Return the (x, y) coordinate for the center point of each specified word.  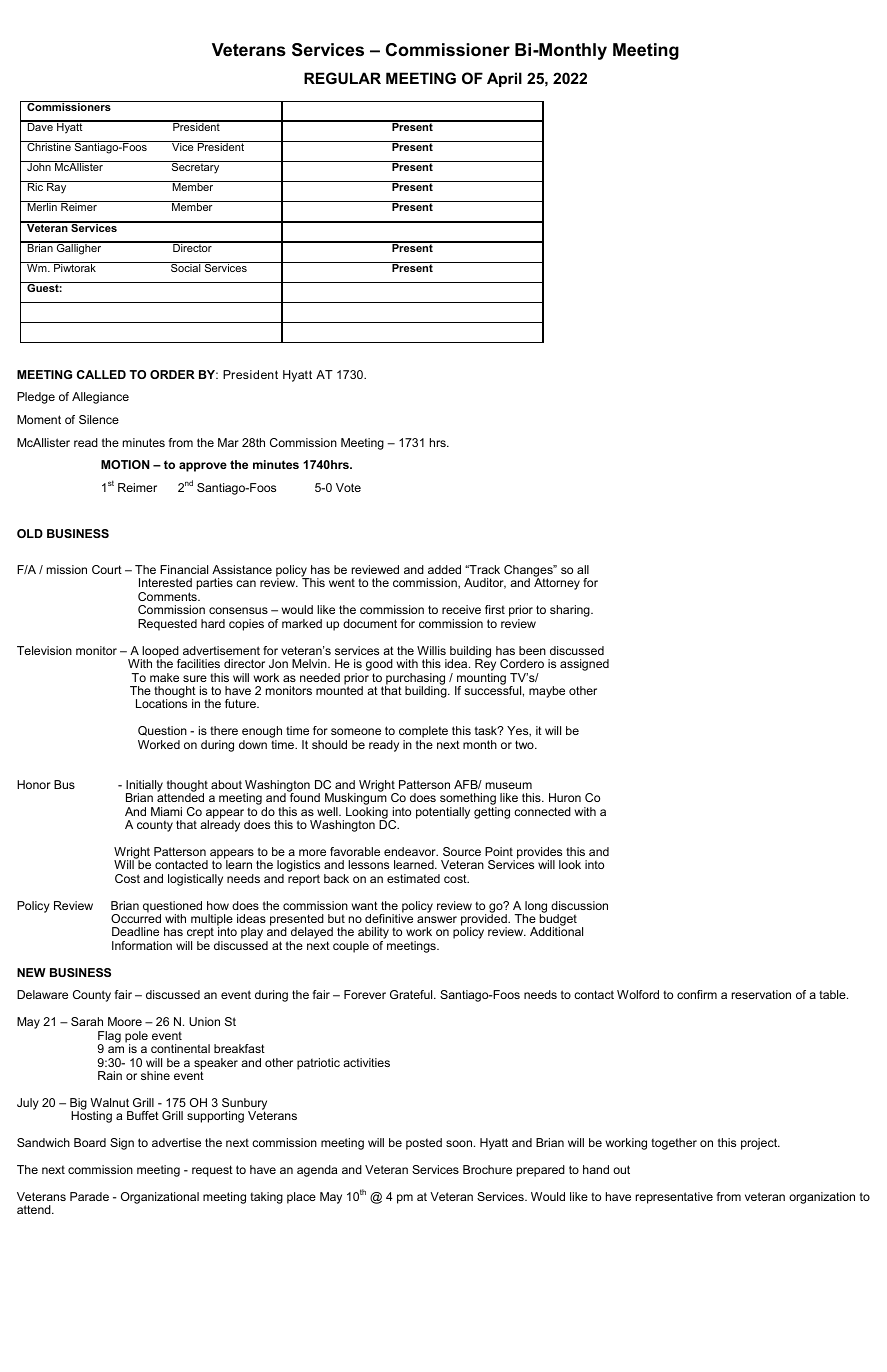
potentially (443, 813)
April (504, 79)
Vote (348, 487)
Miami (166, 811)
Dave (40, 126)
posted (424, 1144)
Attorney (557, 584)
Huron (565, 797)
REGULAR (342, 78)
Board (90, 1142)
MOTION (125, 464)
